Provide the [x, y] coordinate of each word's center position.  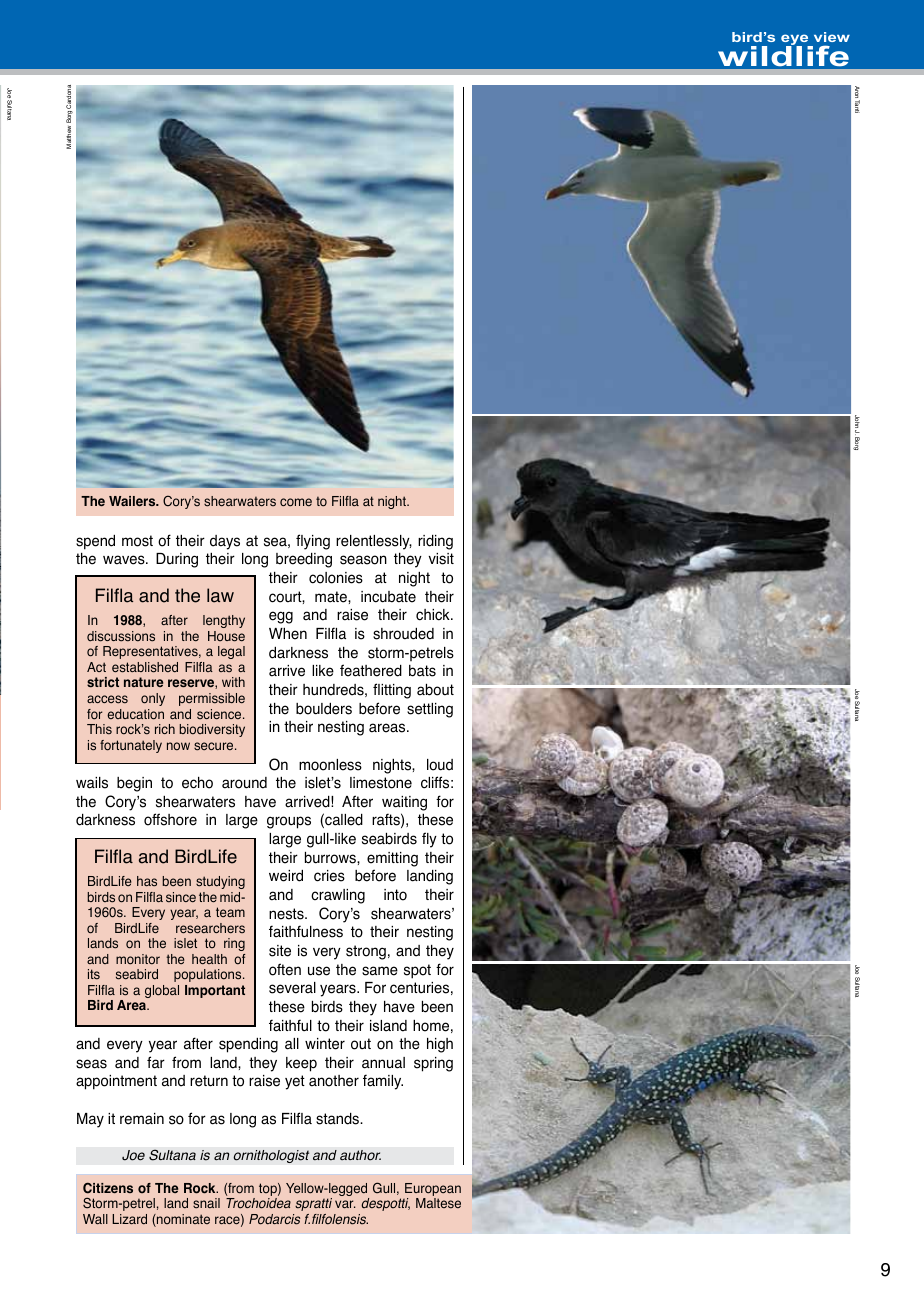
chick [434, 615]
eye [796, 41]
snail [206, 1203]
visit [441, 559]
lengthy [224, 621]
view [832, 37]
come [296, 502]
